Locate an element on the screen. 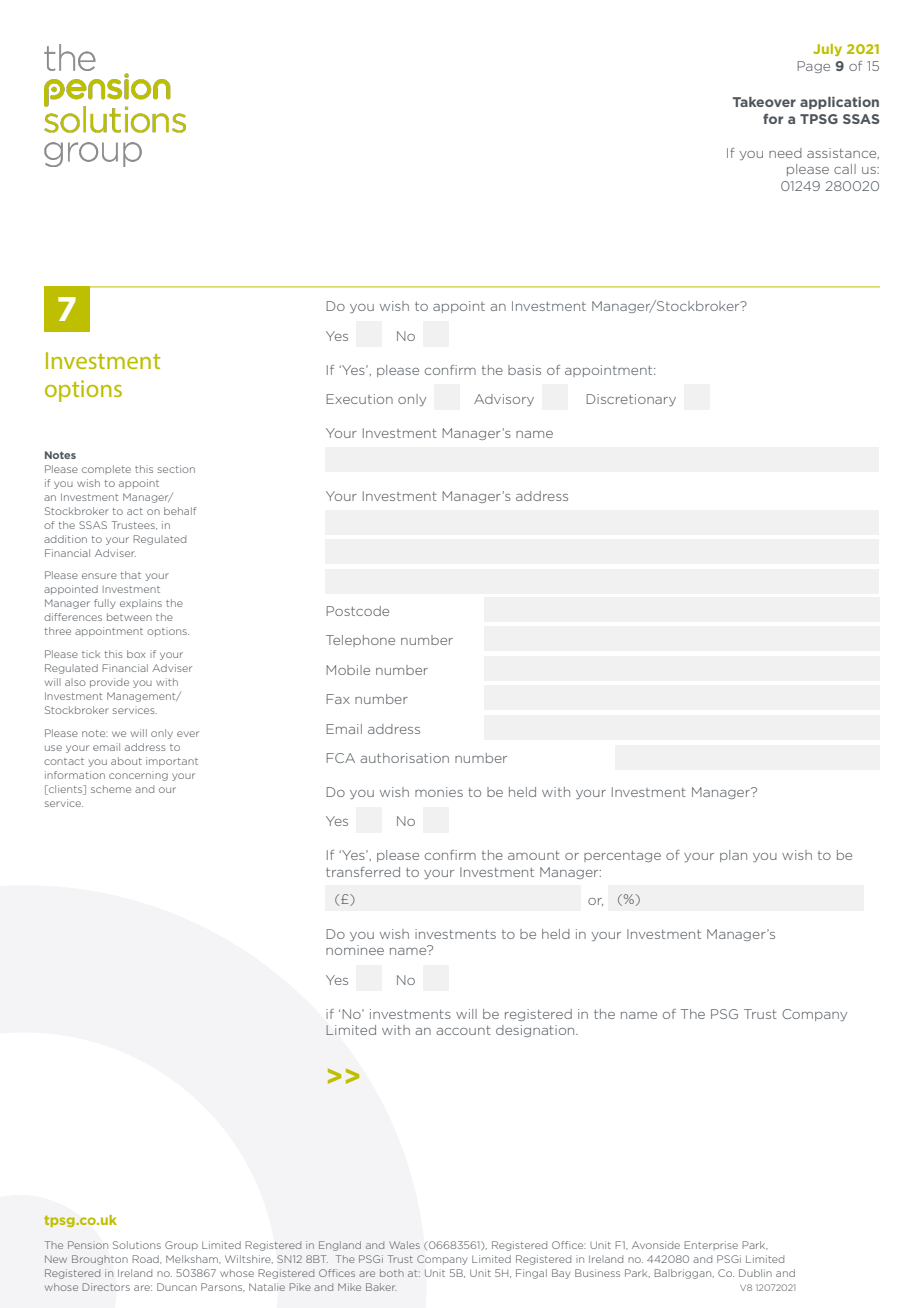 The width and height of the screenshot is (924, 1308). Takeover is located at coordinates (764, 102).
